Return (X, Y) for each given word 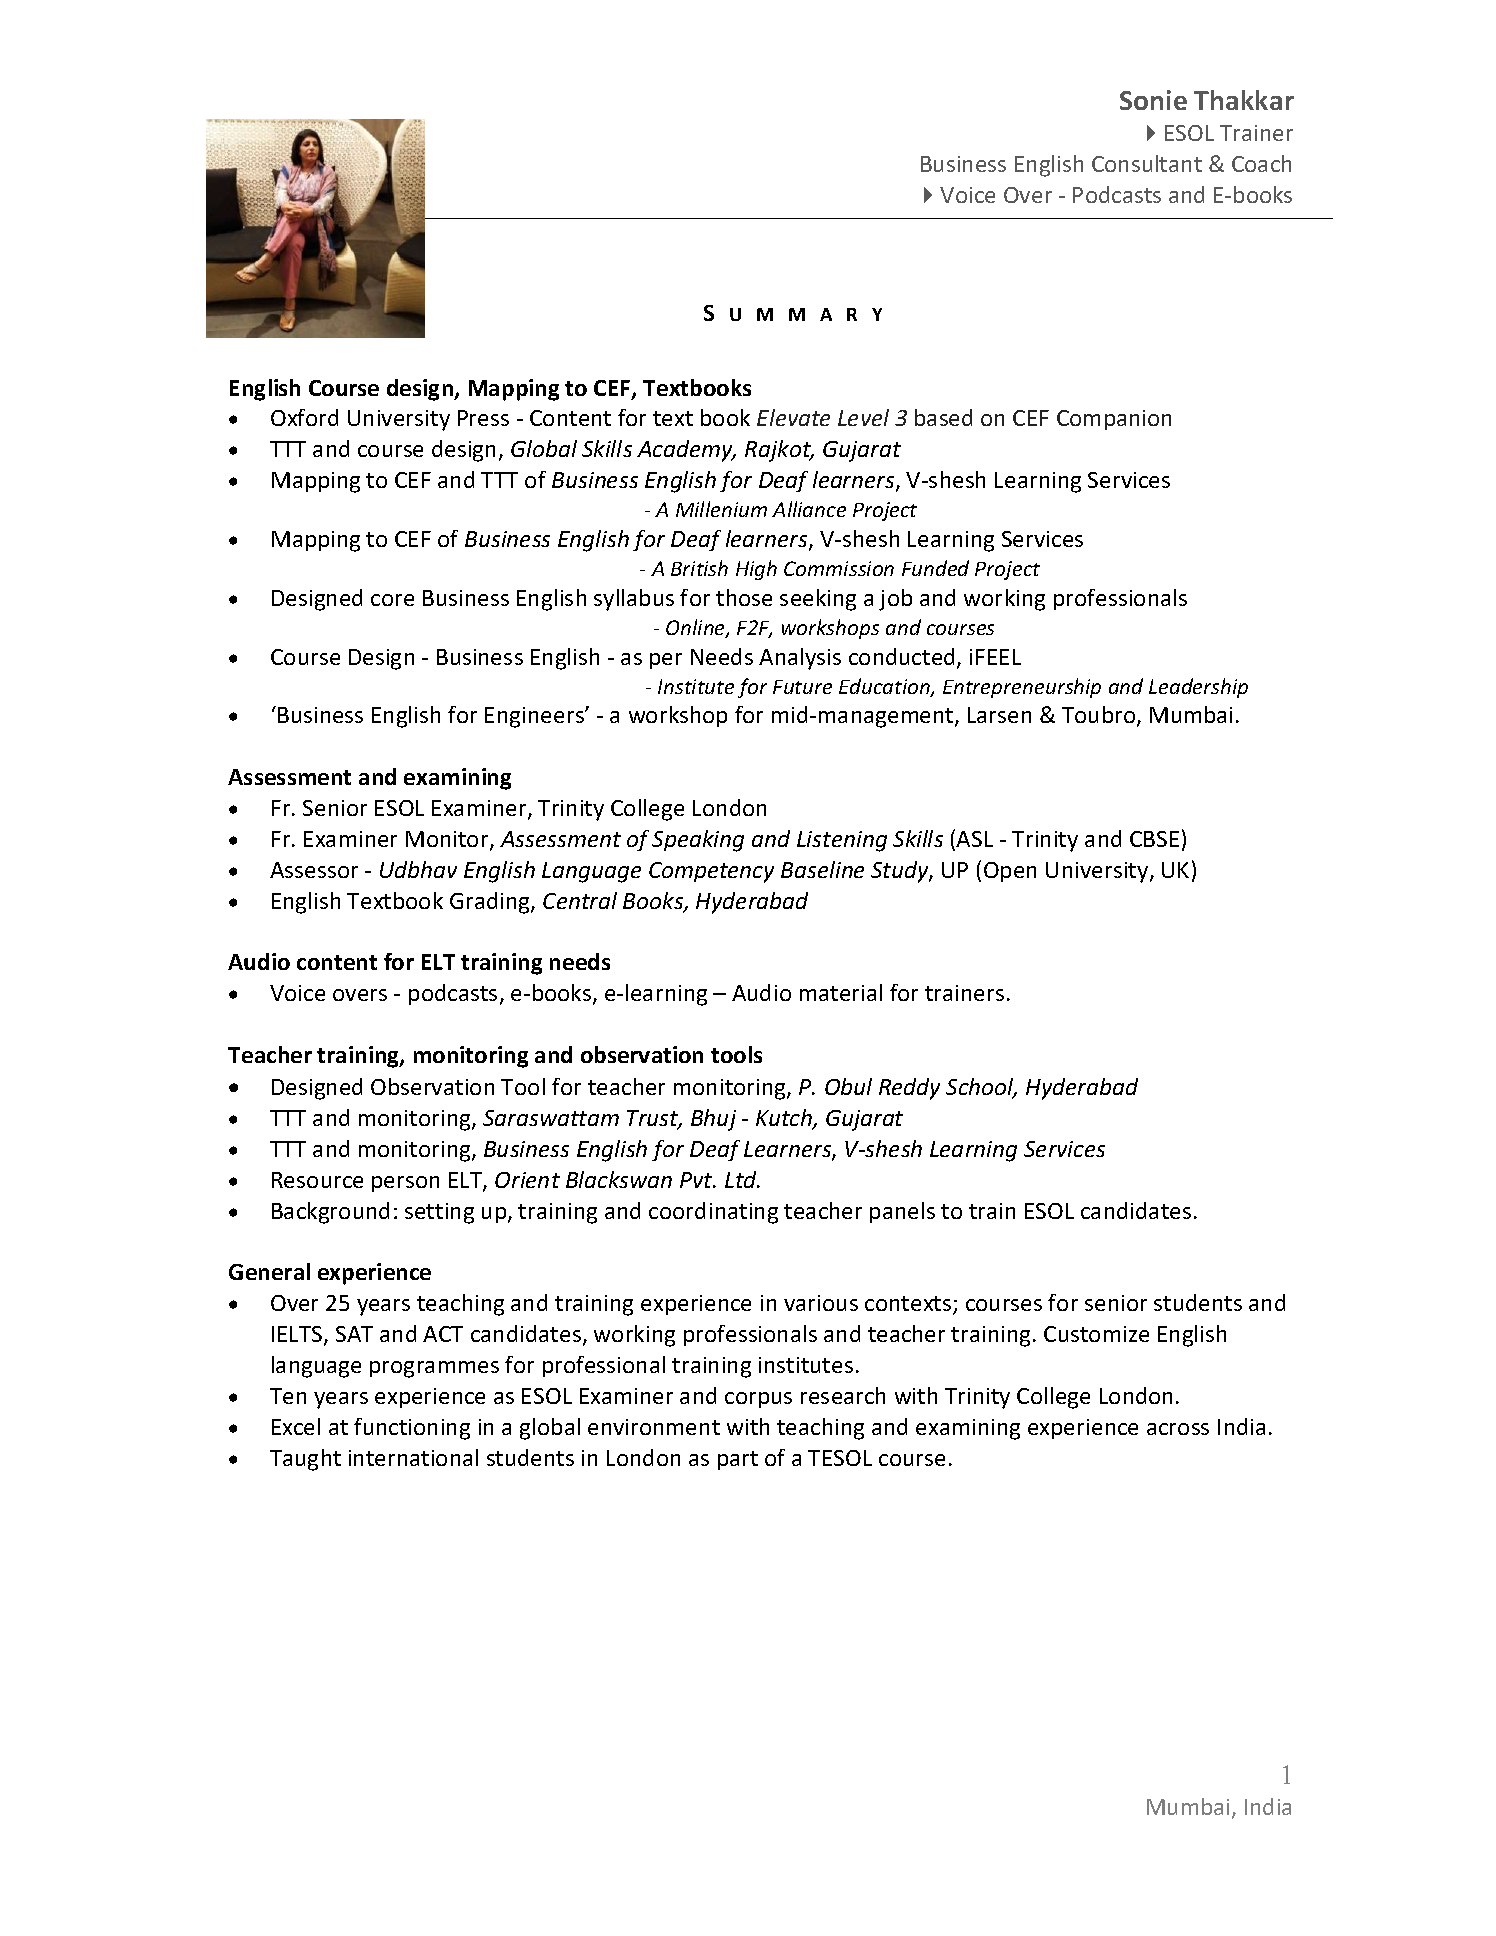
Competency (711, 872)
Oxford (304, 417)
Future (802, 687)
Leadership (1198, 688)
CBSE (1154, 839)
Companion (1114, 420)
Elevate (793, 417)
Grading (491, 903)
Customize (1096, 1334)
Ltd (742, 1179)
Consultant (1147, 163)
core (392, 600)
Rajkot (779, 451)
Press (483, 418)
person (405, 1184)
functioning (412, 1429)
